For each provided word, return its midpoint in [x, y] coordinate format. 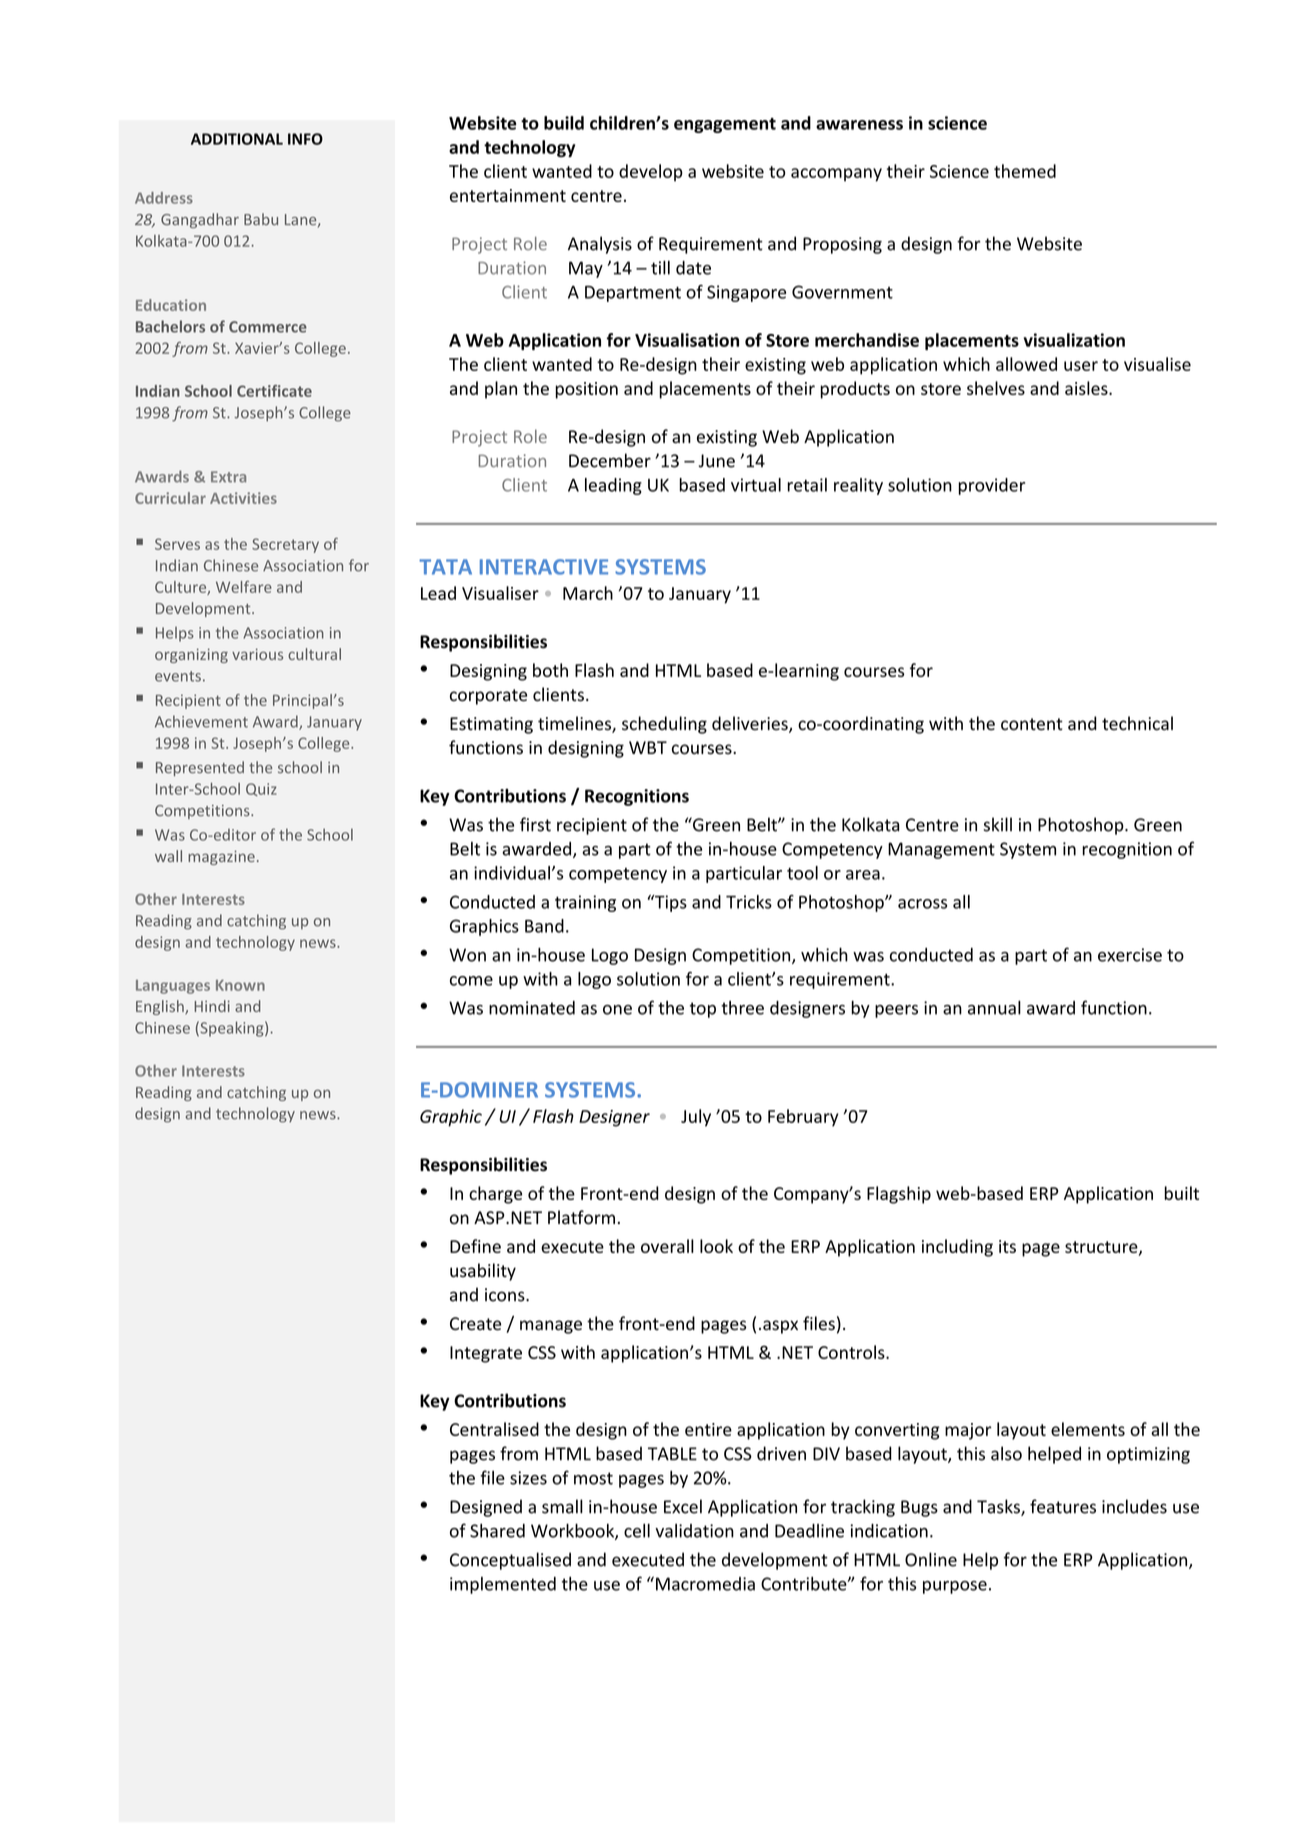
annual [994, 1007]
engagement [725, 125]
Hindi [212, 1006]
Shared [497, 1530]
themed [1025, 171]
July [696, 1118]
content [1032, 724]
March [588, 593]
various [257, 654]
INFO [305, 139]
